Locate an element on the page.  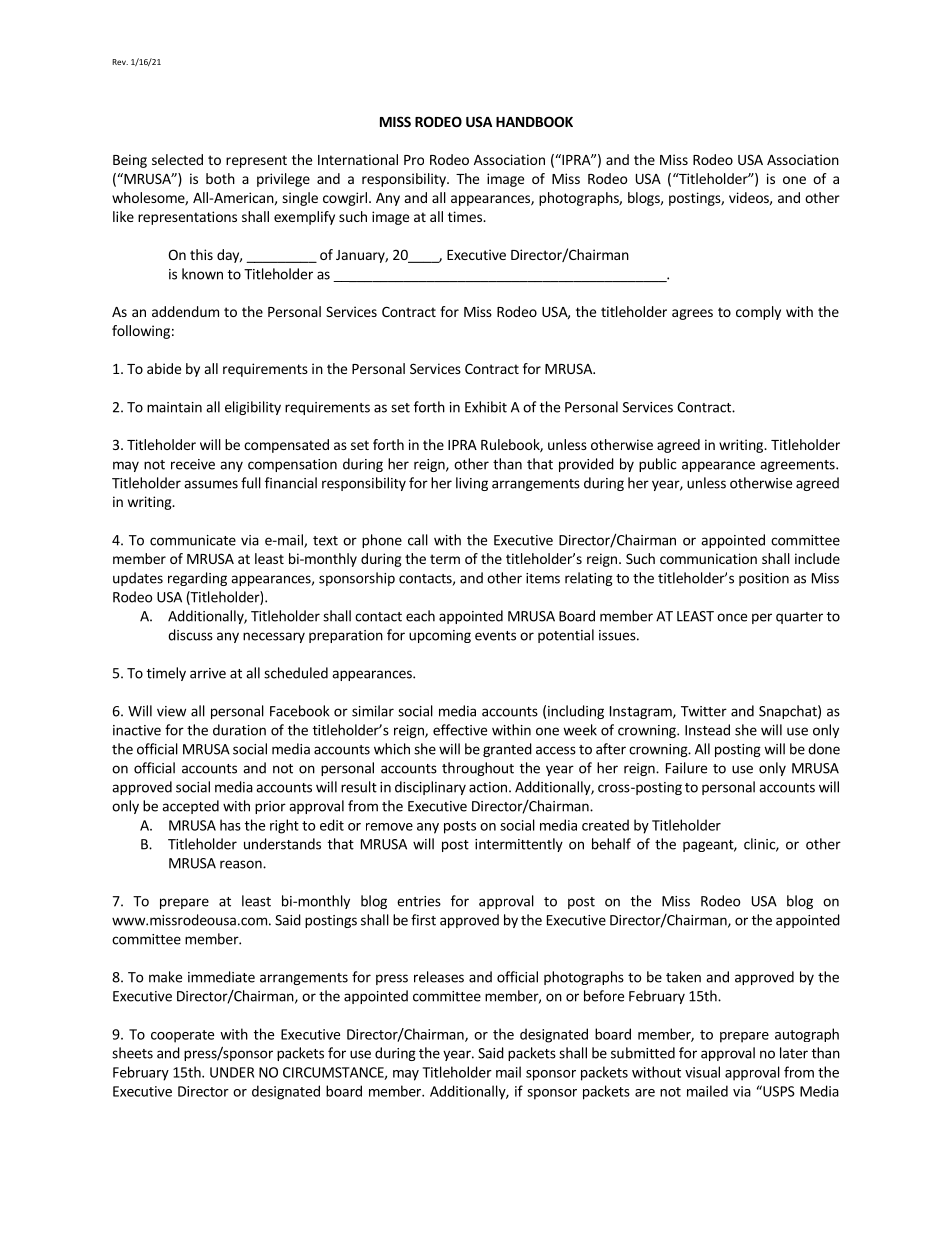
comply is located at coordinates (758, 313).
